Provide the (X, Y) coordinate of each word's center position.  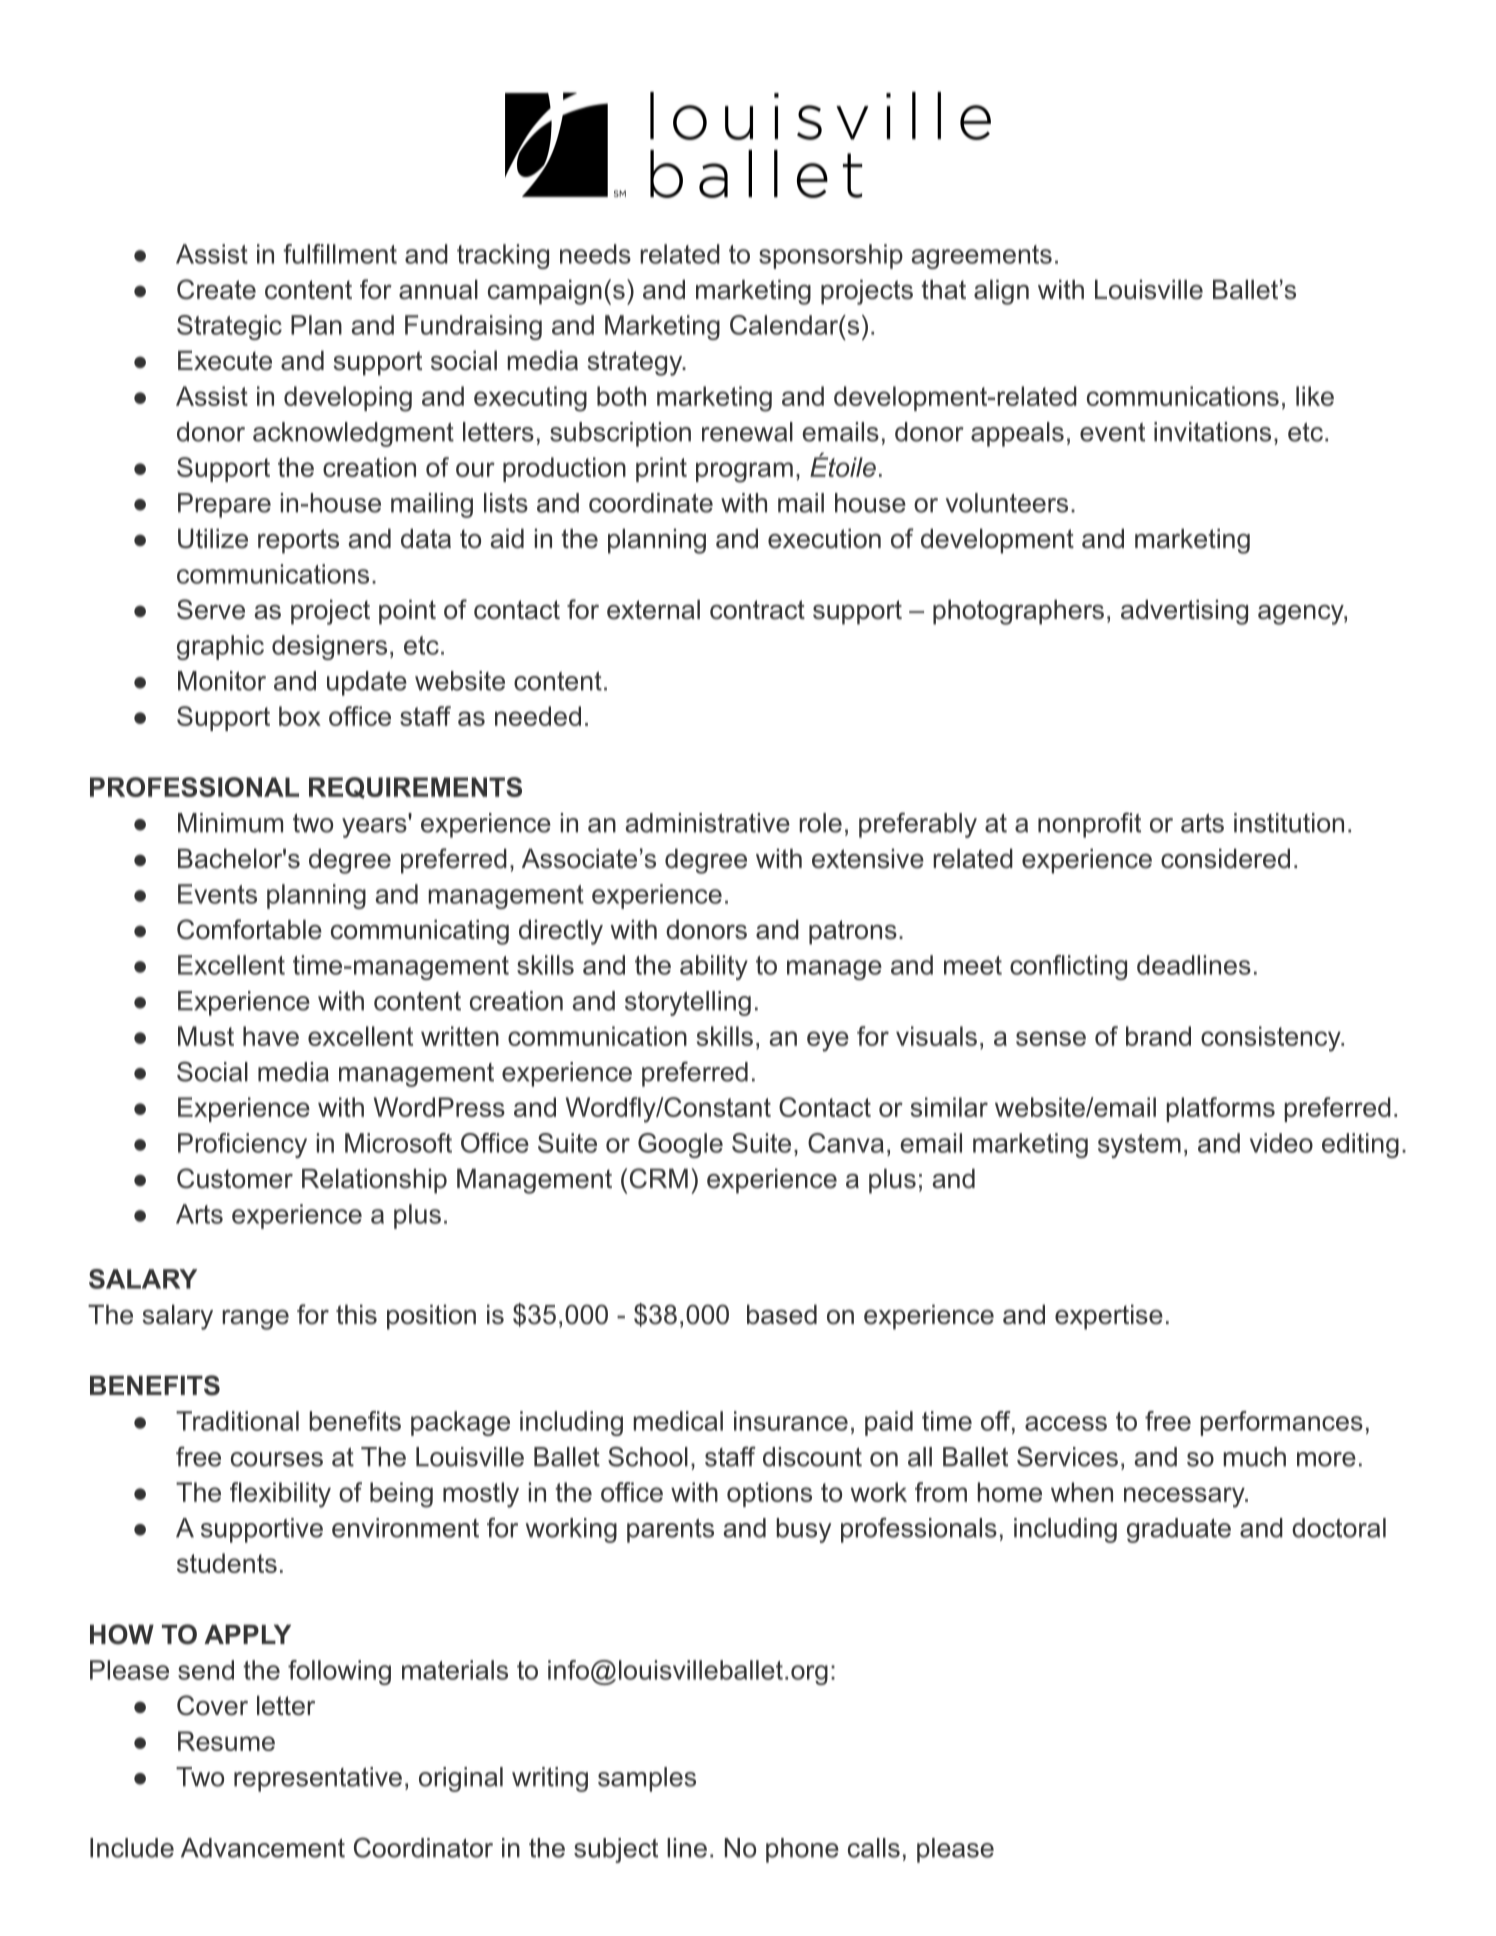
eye (828, 1041)
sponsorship (831, 256)
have (271, 1036)
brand (1158, 1036)
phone (802, 1850)
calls (874, 1848)
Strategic (229, 327)
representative (318, 1779)
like (1315, 396)
